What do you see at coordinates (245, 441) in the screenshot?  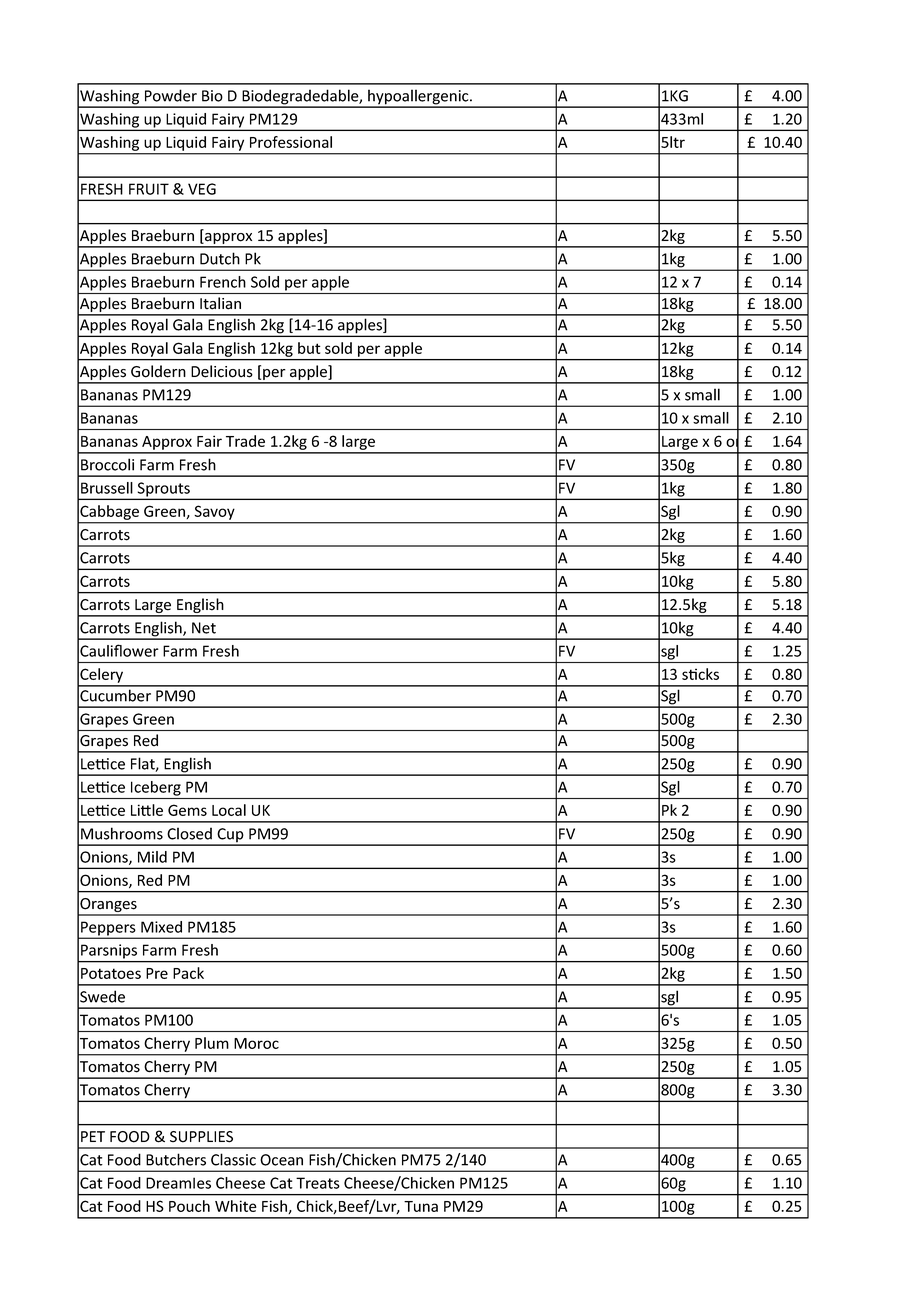 I see `Trade` at bounding box center [245, 441].
